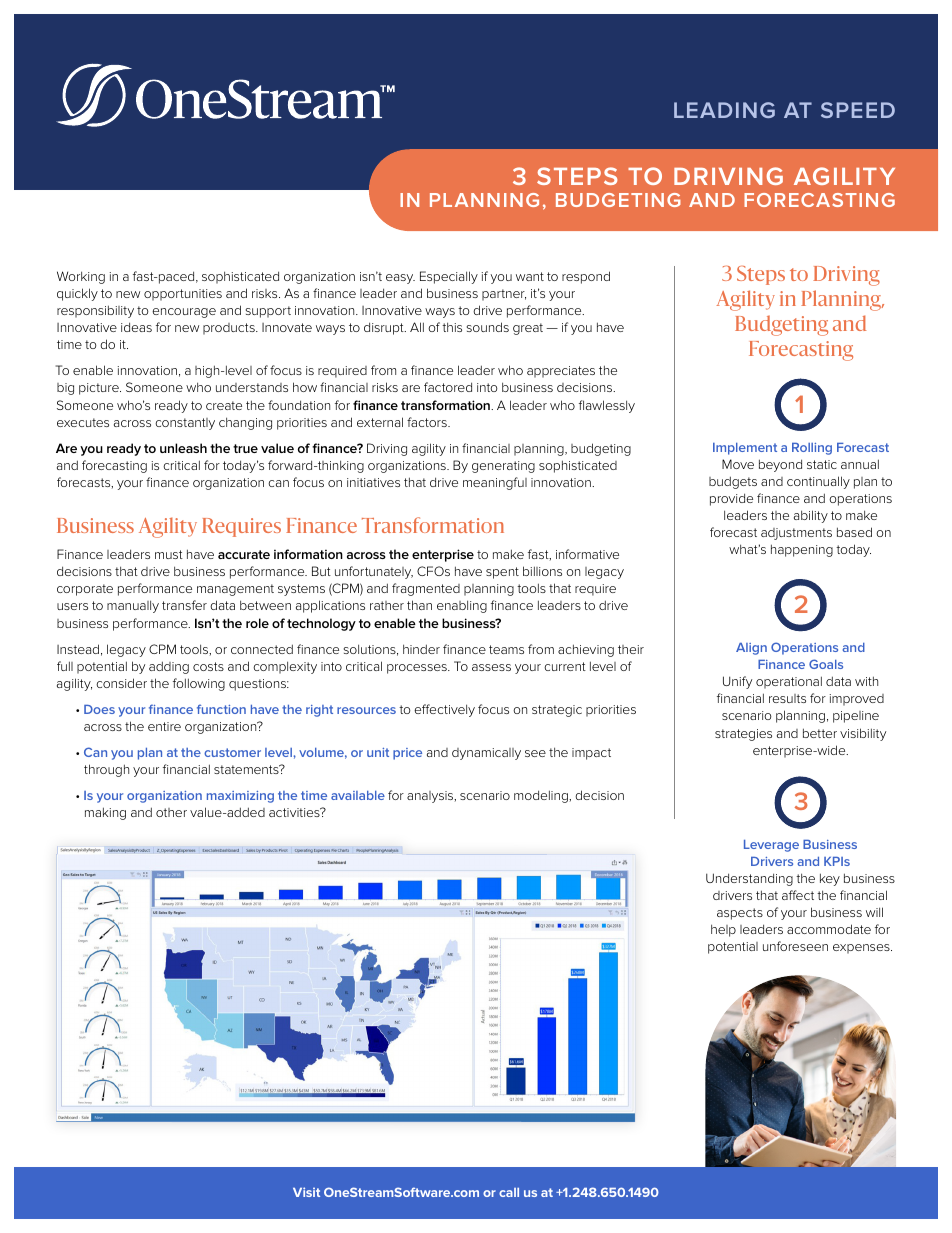 Image resolution: width=952 pixels, height=1233 pixels. I want to click on Especially, so click(449, 277).
